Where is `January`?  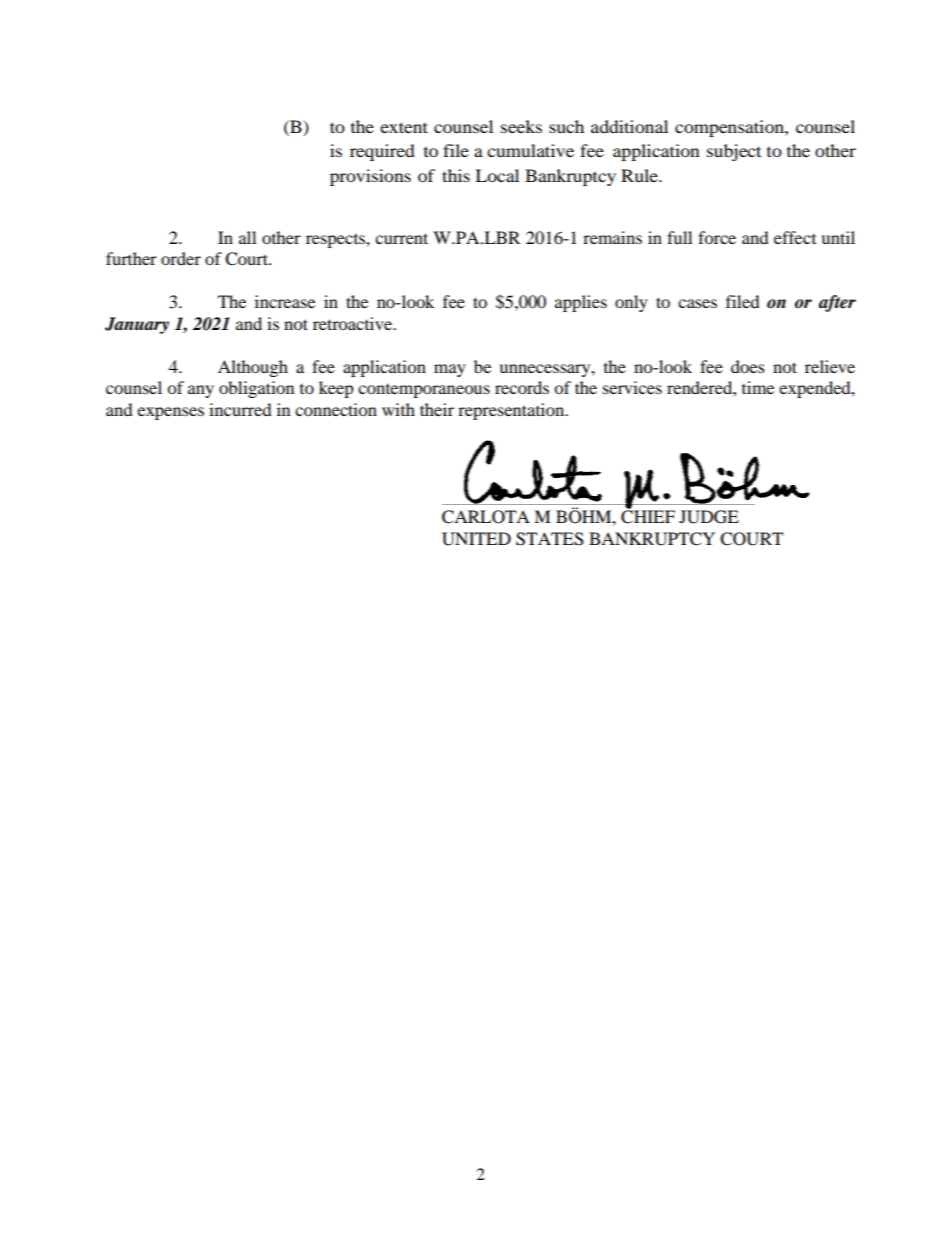
January is located at coordinates (137, 325).
